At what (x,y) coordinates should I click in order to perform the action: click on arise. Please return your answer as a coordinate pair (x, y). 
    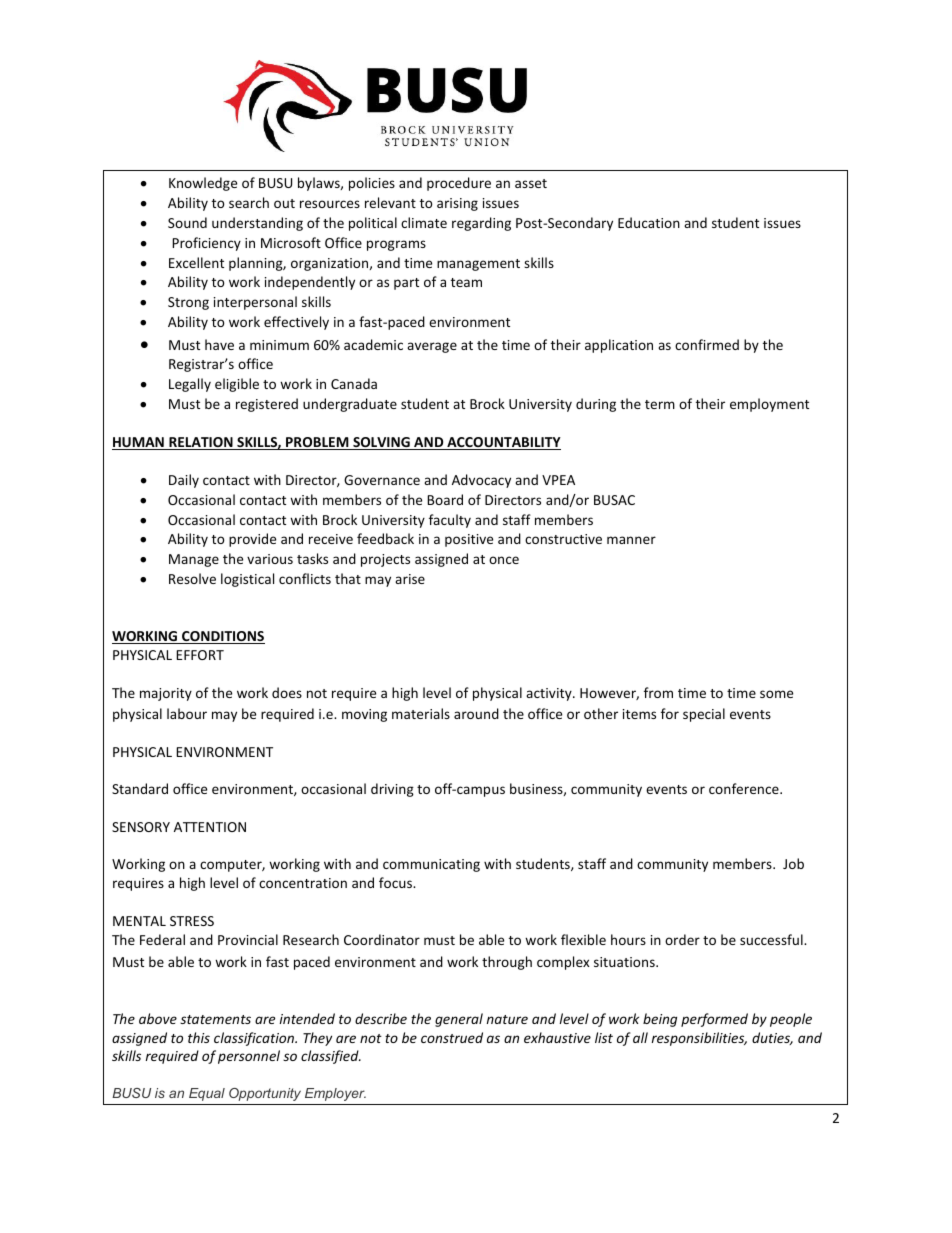
    Looking at the image, I should click on (410, 579).
